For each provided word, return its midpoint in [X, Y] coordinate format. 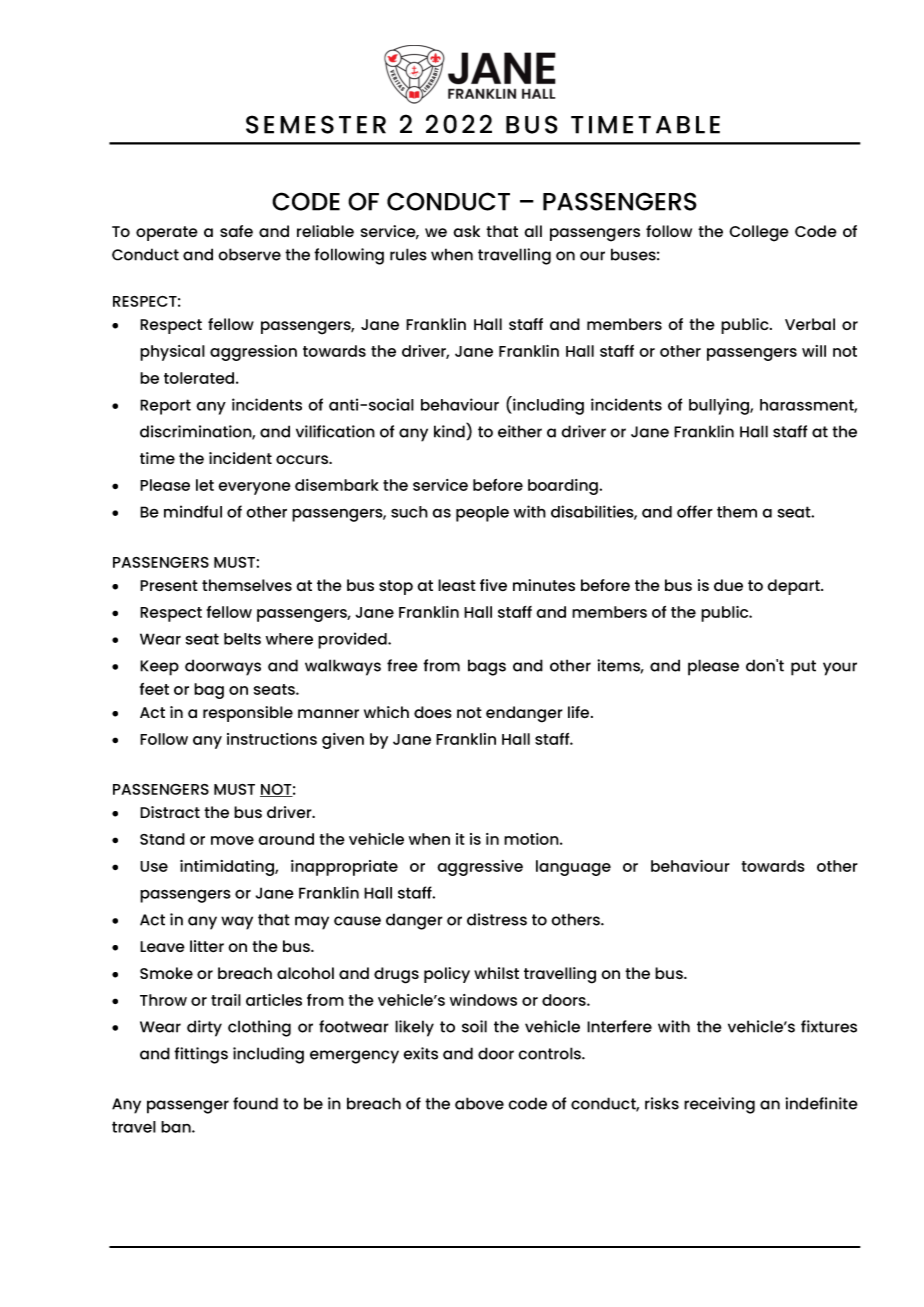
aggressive [480, 868]
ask [466, 231]
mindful [193, 511]
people [482, 514]
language [573, 868]
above [479, 1103]
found [255, 1103]
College [759, 233]
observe [250, 254]
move [232, 840]
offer [695, 511]
